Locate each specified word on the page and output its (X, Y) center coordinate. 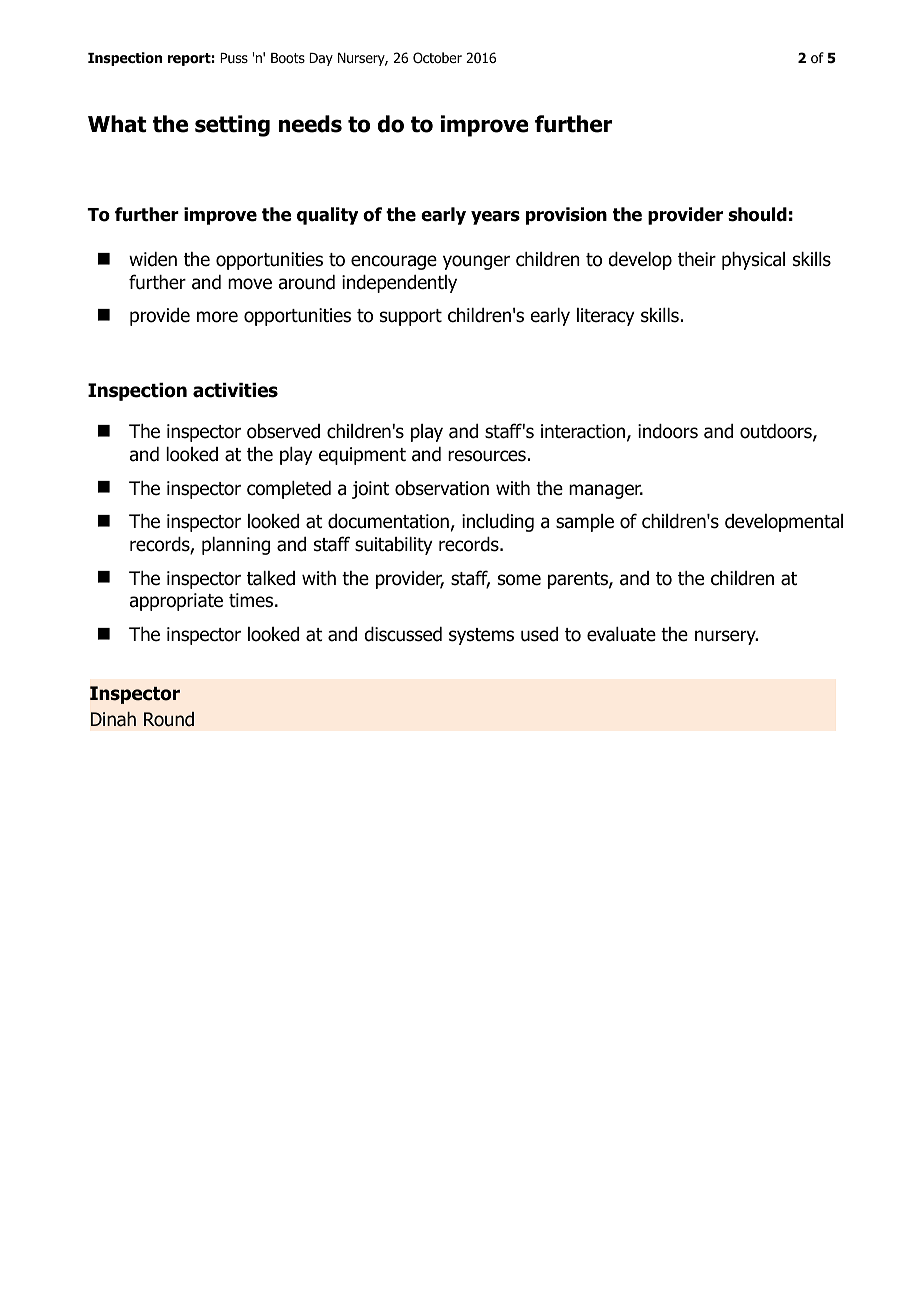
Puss (234, 58)
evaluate (621, 634)
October (437, 57)
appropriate (176, 602)
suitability (394, 546)
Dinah (113, 719)
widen (153, 259)
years (495, 218)
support (411, 317)
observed (283, 431)
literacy (606, 317)
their (697, 259)
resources (487, 456)
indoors (668, 431)
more (217, 317)
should (757, 214)
